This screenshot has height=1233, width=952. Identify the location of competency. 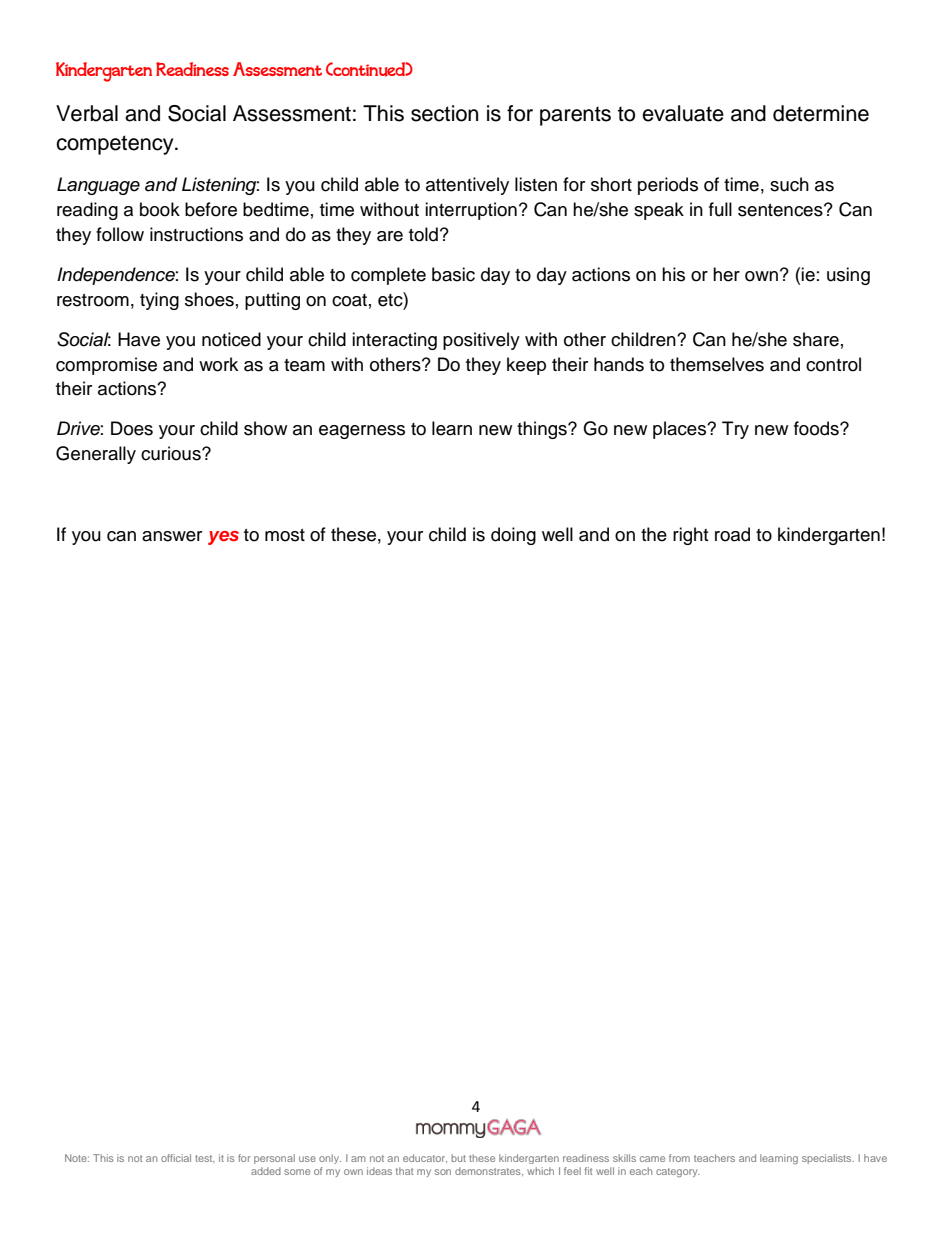
(116, 145).
